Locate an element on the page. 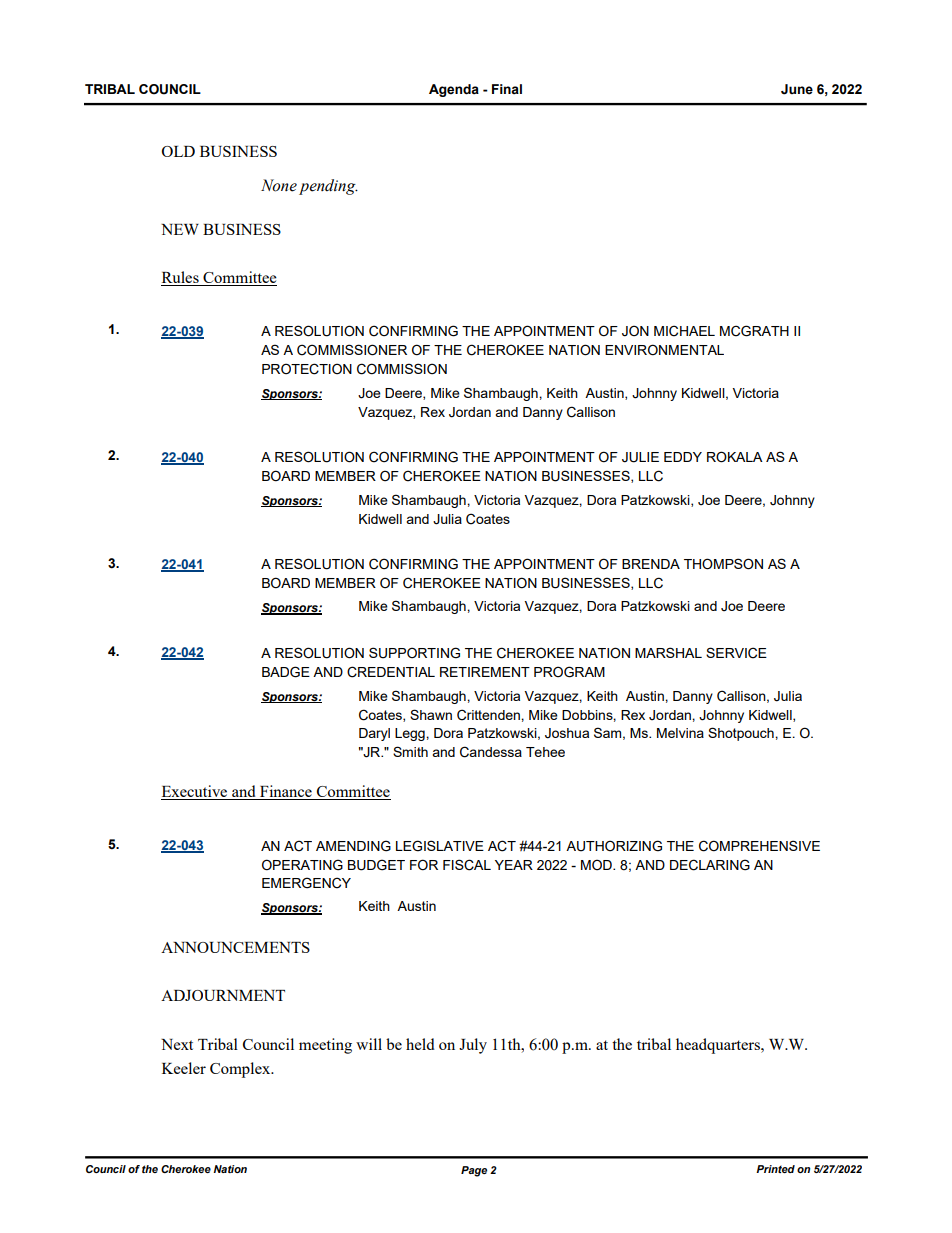 Image resolution: width=952 pixels, height=1233 pixels. RETIREMENT is located at coordinates (485, 672).
